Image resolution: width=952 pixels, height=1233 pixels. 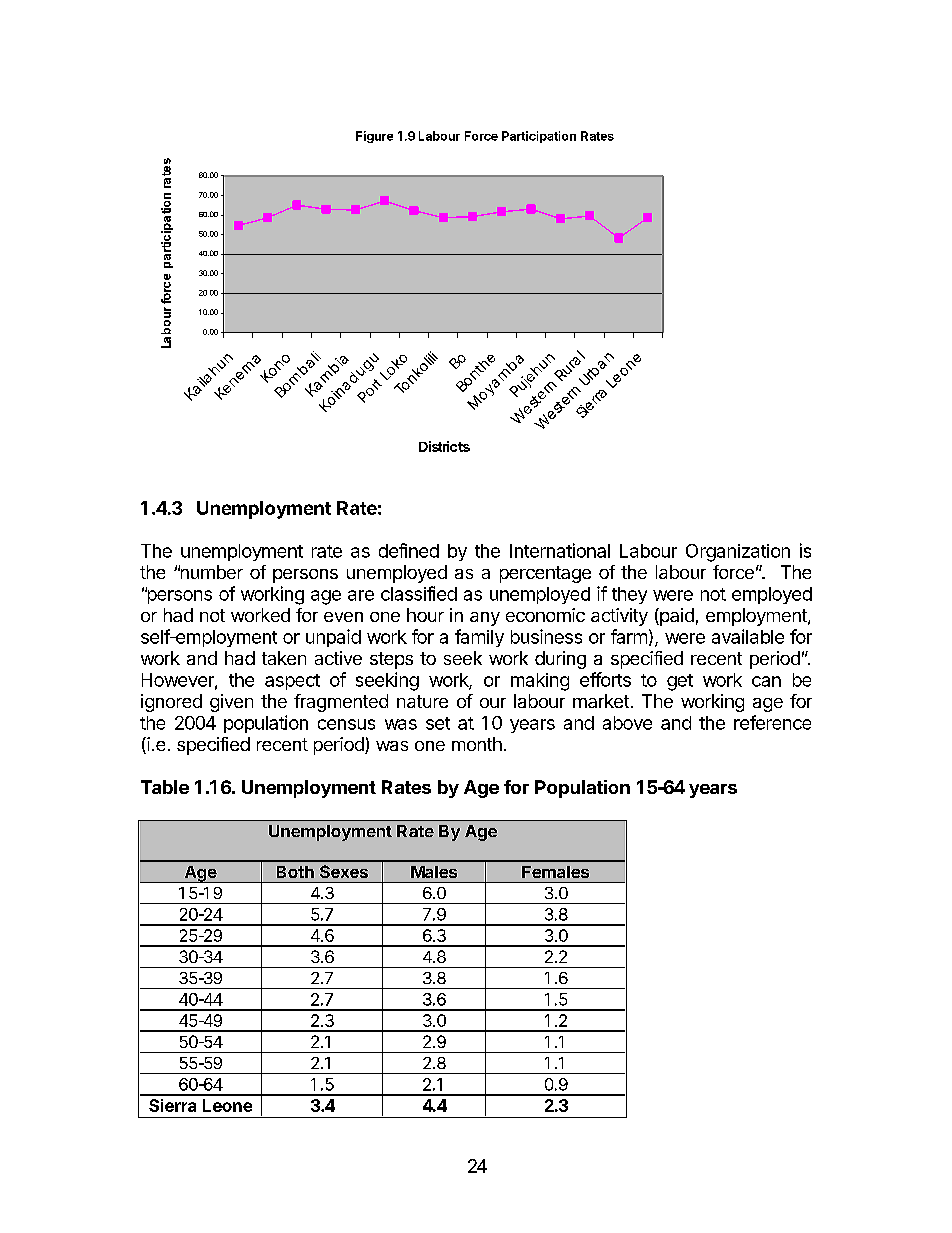 I want to click on Districts, so click(x=444, y=446).
